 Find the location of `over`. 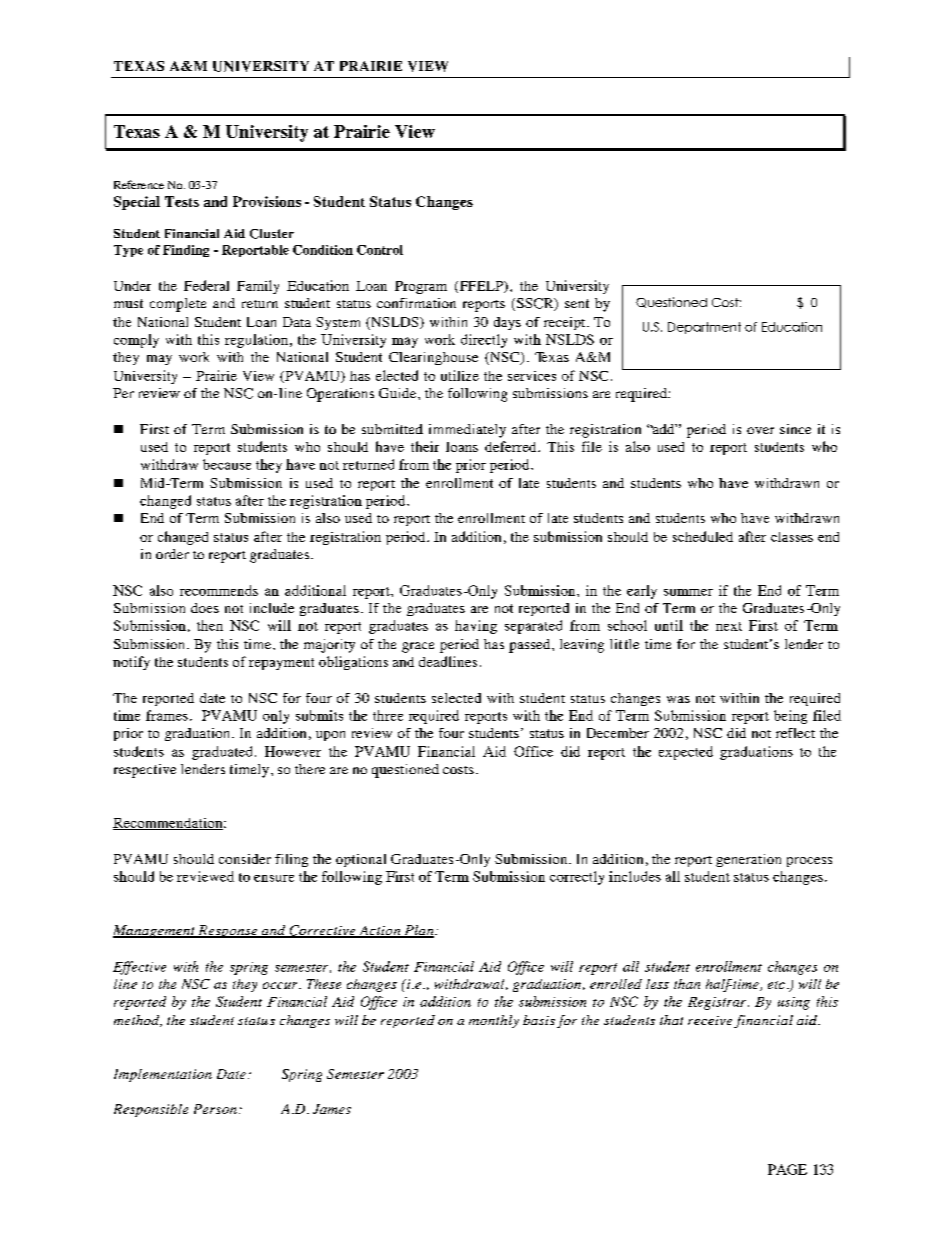

over is located at coordinates (760, 430).
